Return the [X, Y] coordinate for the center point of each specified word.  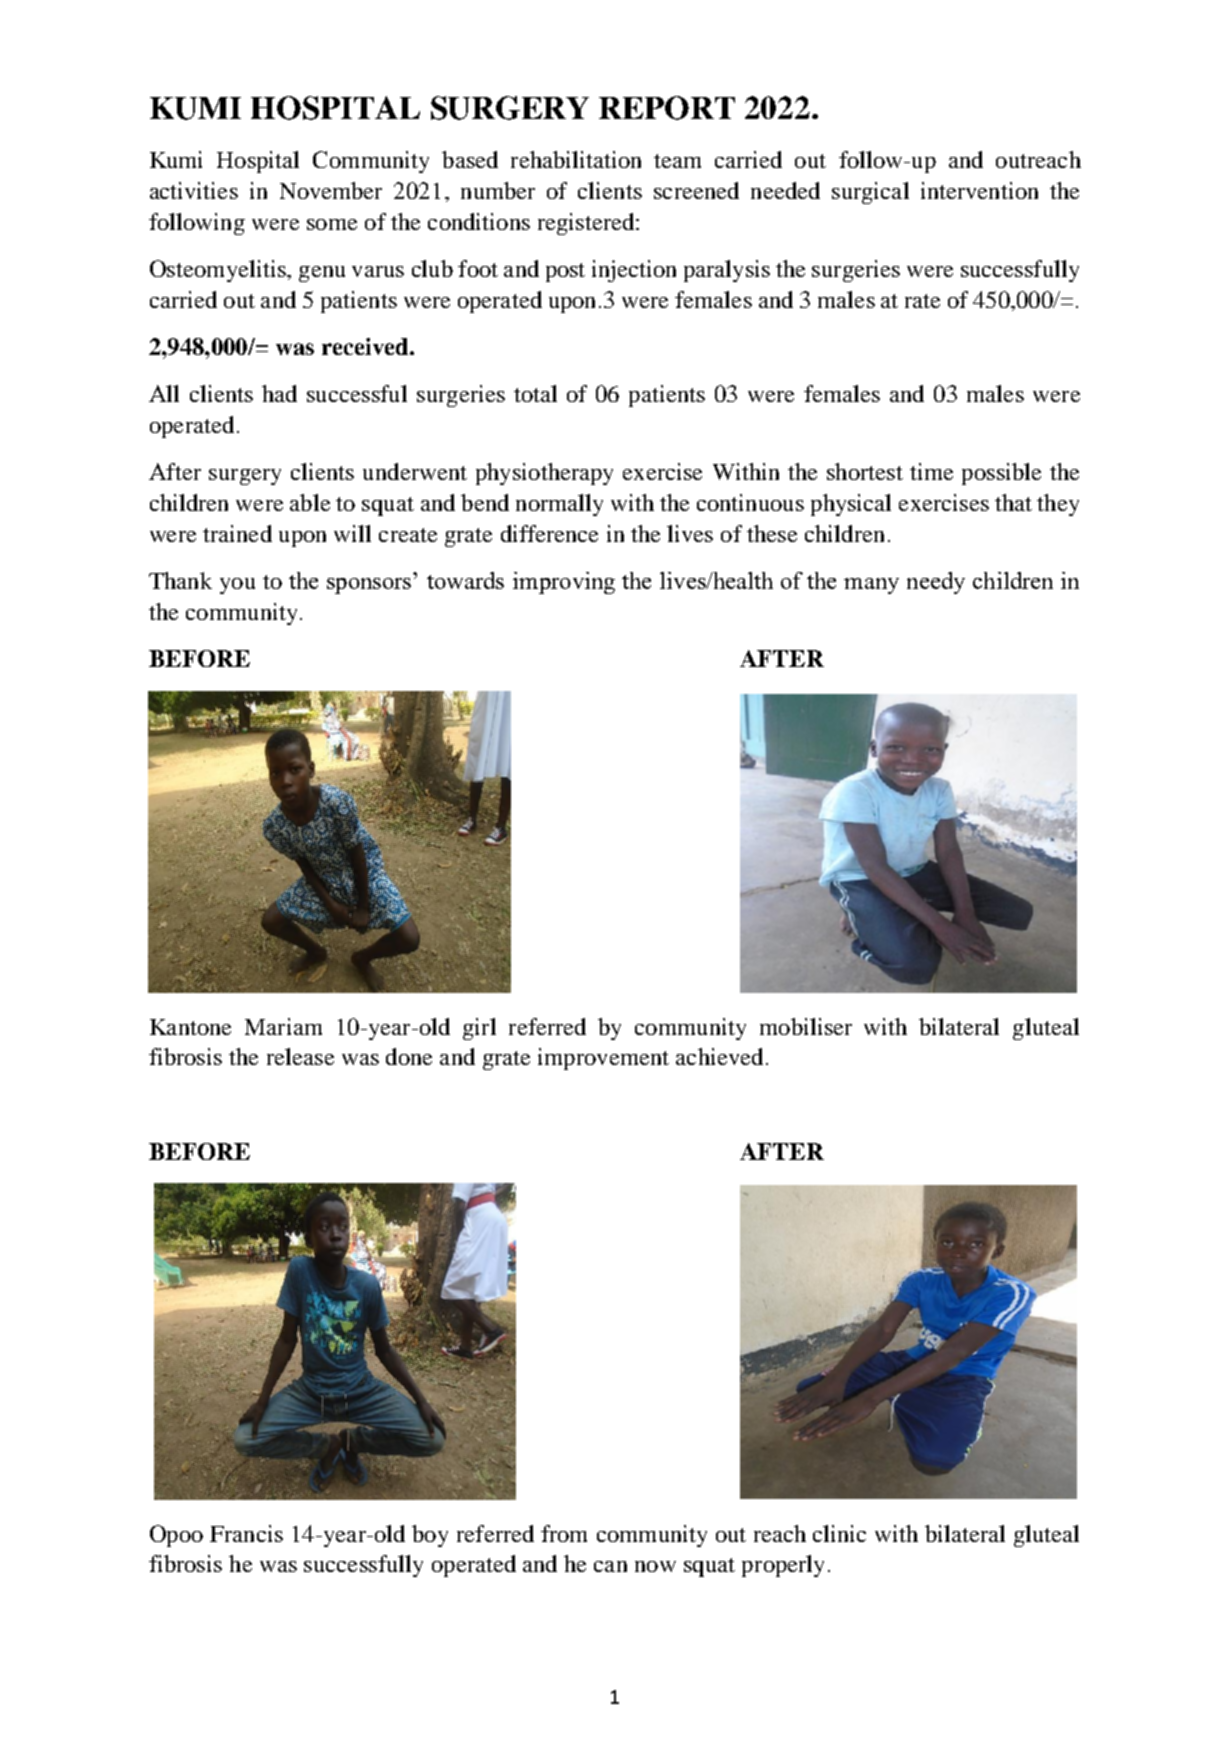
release [300, 1056]
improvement [603, 1059]
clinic [839, 1533]
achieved [719, 1056]
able [310, 502]
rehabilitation [576, 159]
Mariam [283, 1026]
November [331, 190]
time [931, 471]
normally [559, 505]
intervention [979, 190]
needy [936, 583]
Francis [246, 1533]
